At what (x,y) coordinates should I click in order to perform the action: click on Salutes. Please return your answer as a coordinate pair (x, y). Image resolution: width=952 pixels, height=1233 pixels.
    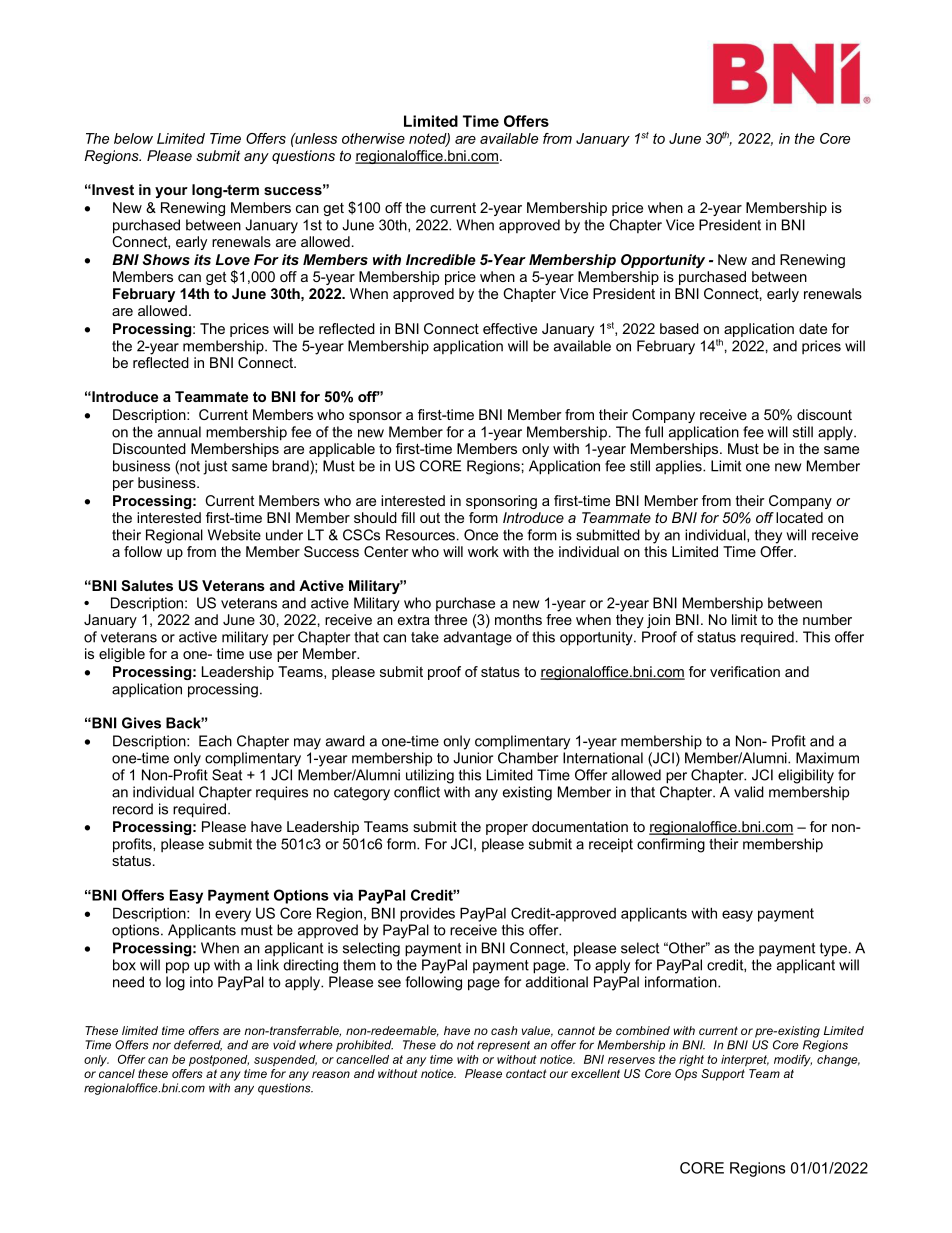
    Looking at the image, I should click on (147, 585).
